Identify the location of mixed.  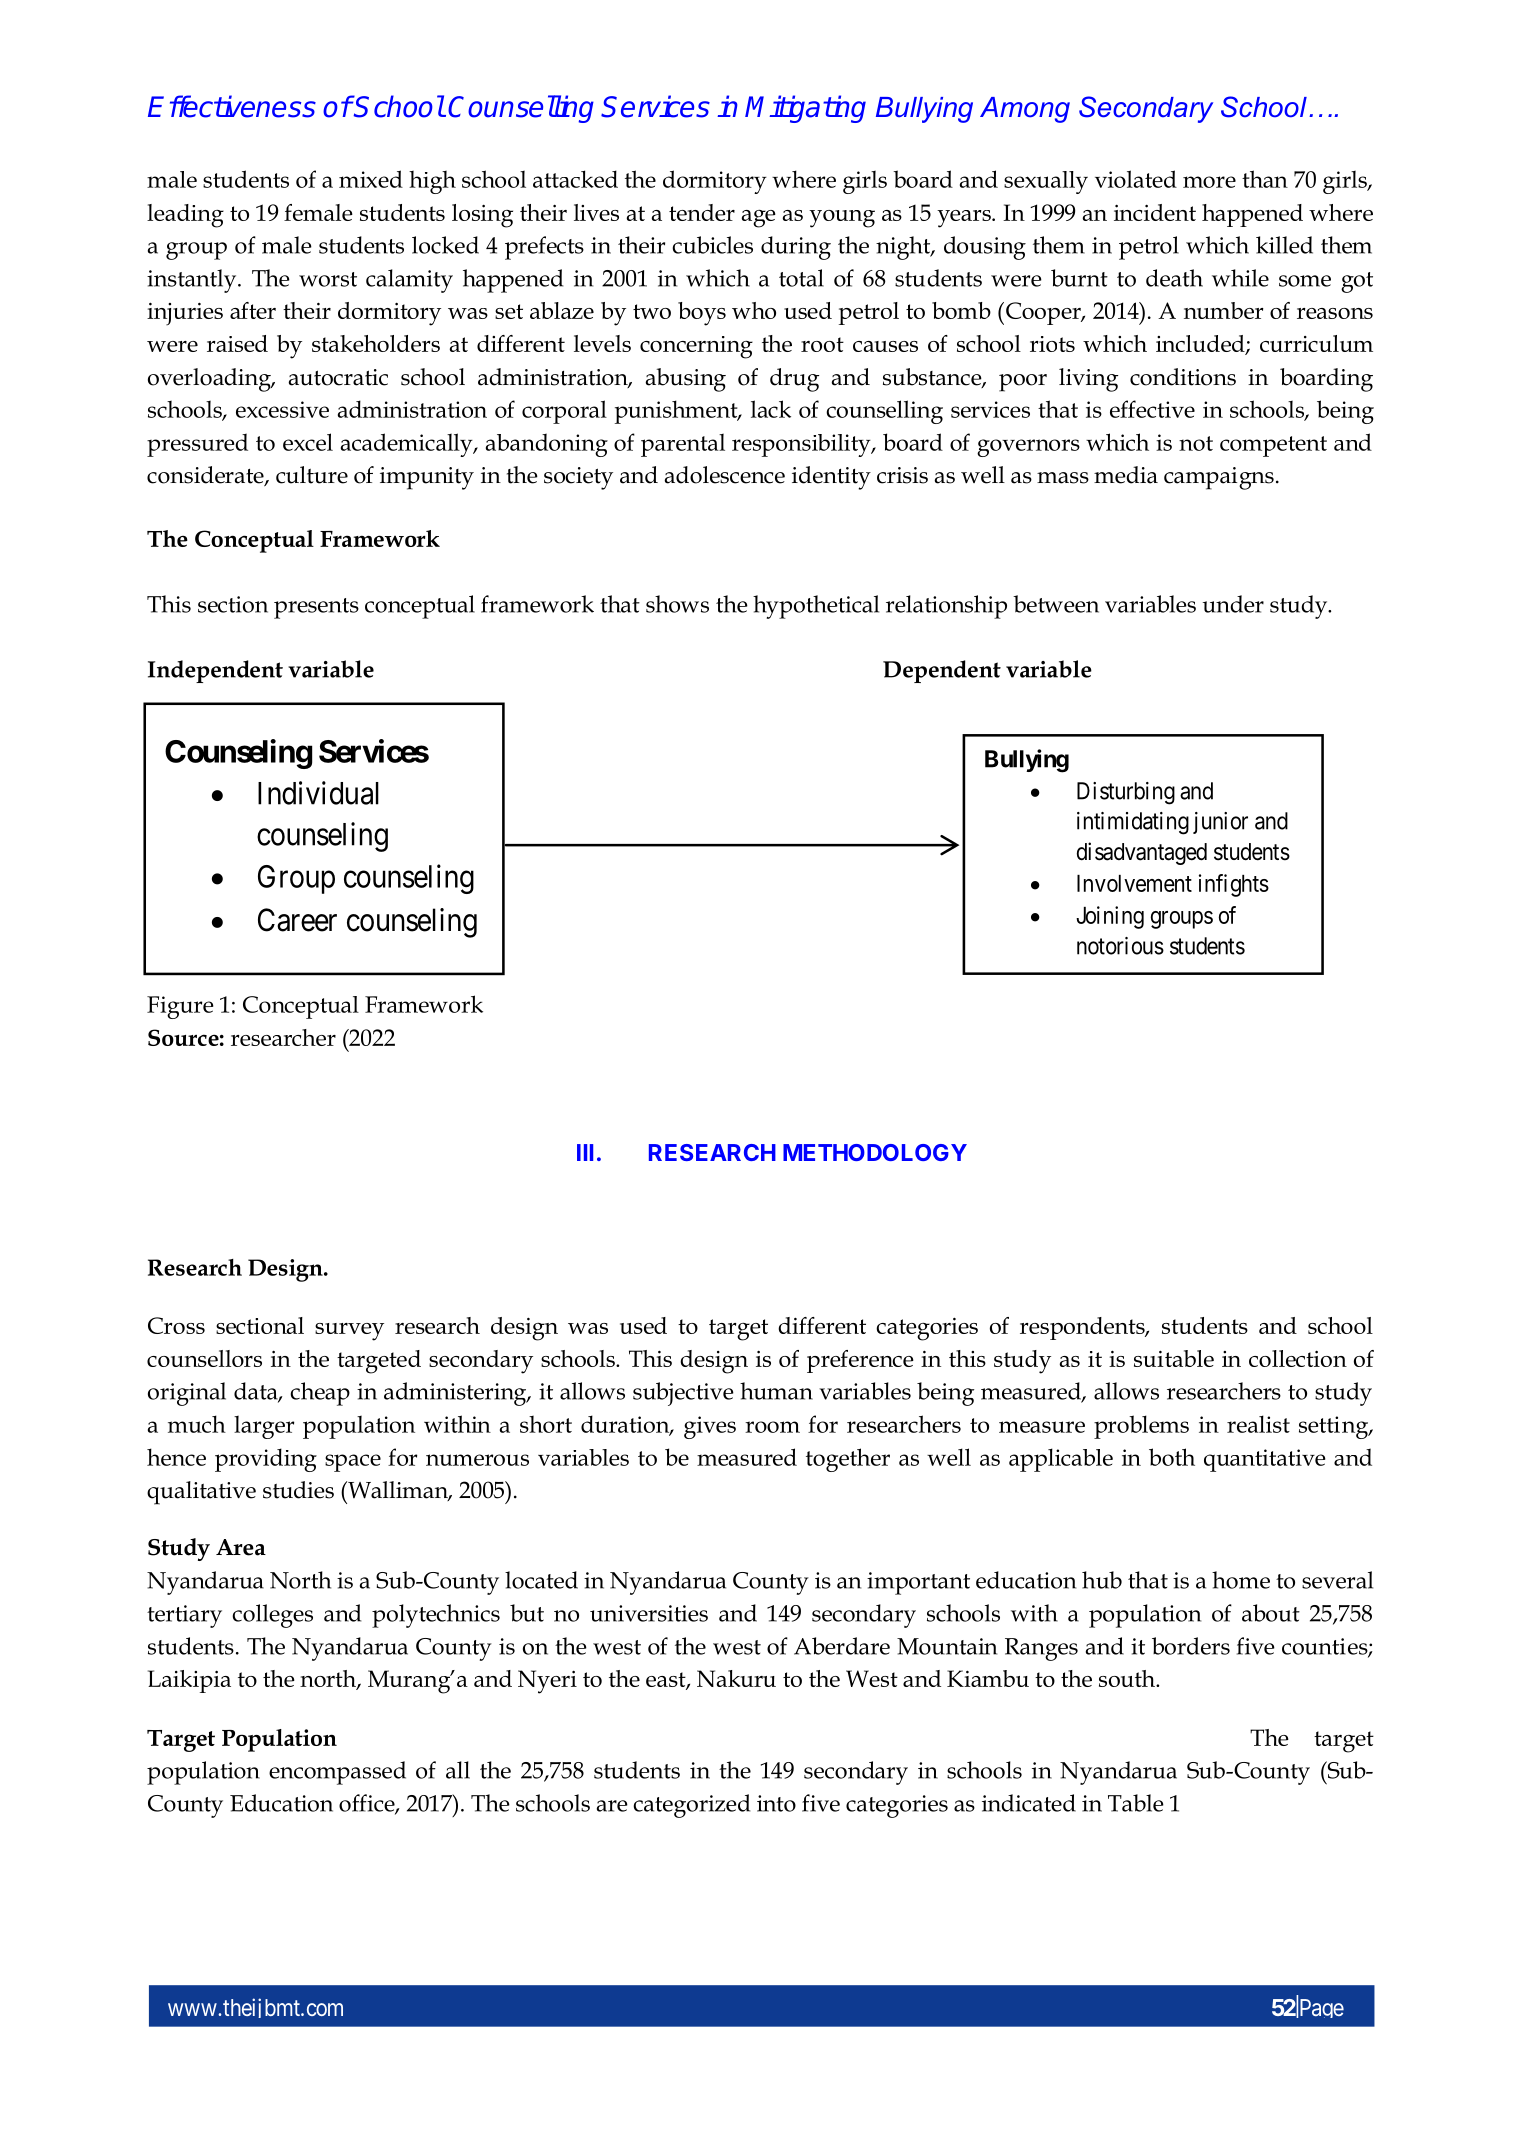
(371, 179).
